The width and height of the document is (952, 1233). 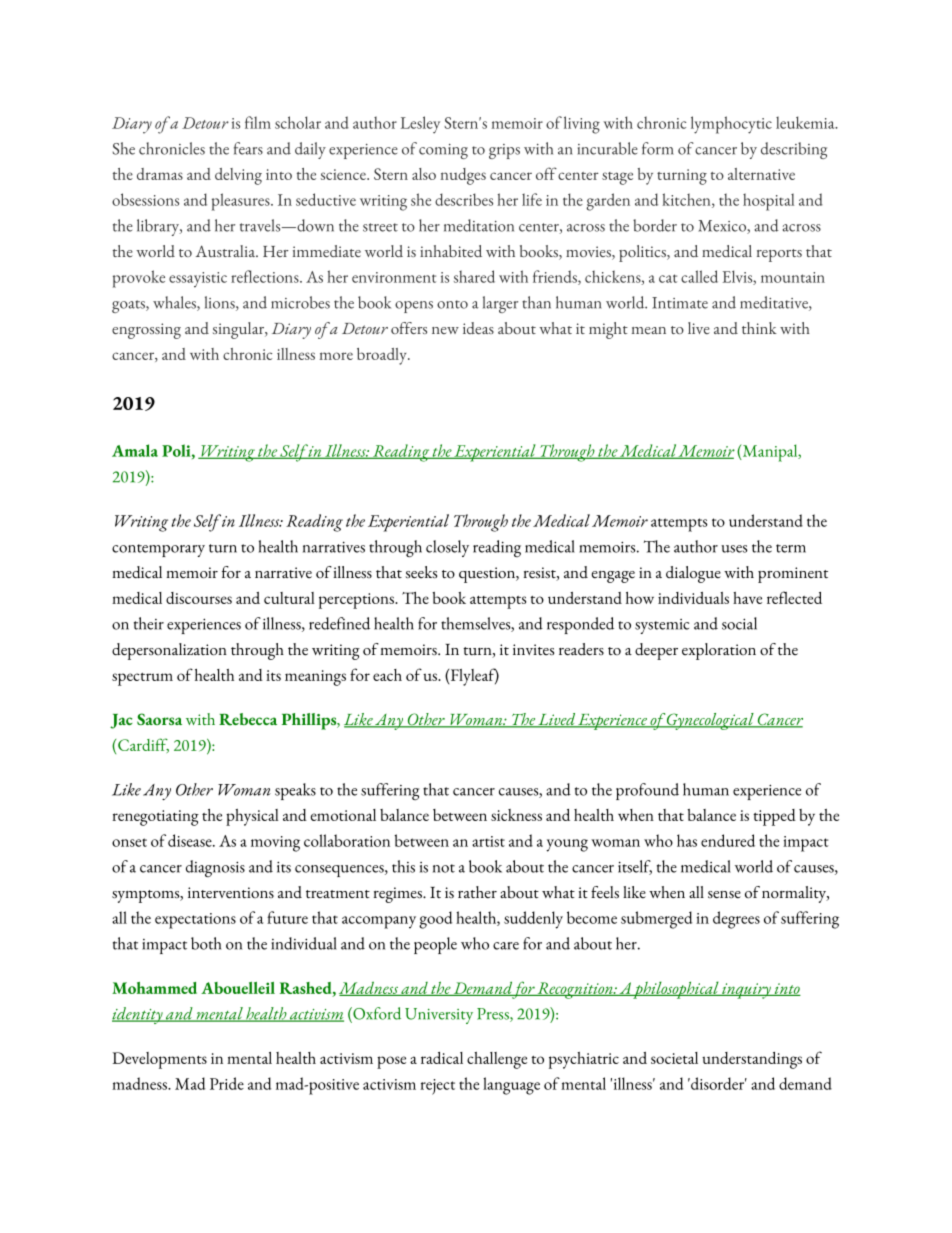 I want to click on radical, so click(x=442, y=1058).
